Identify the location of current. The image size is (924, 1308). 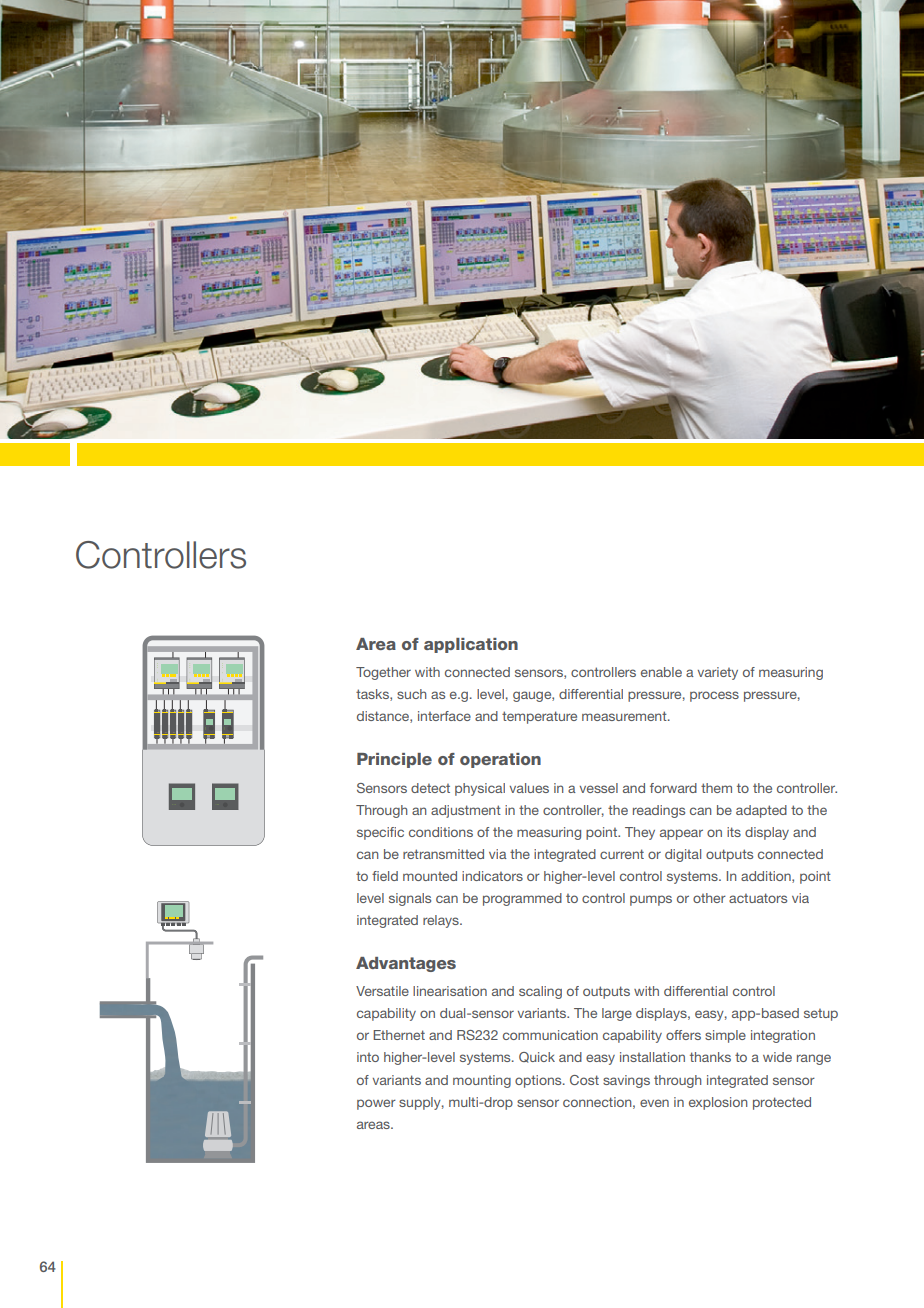
(622, 854).
